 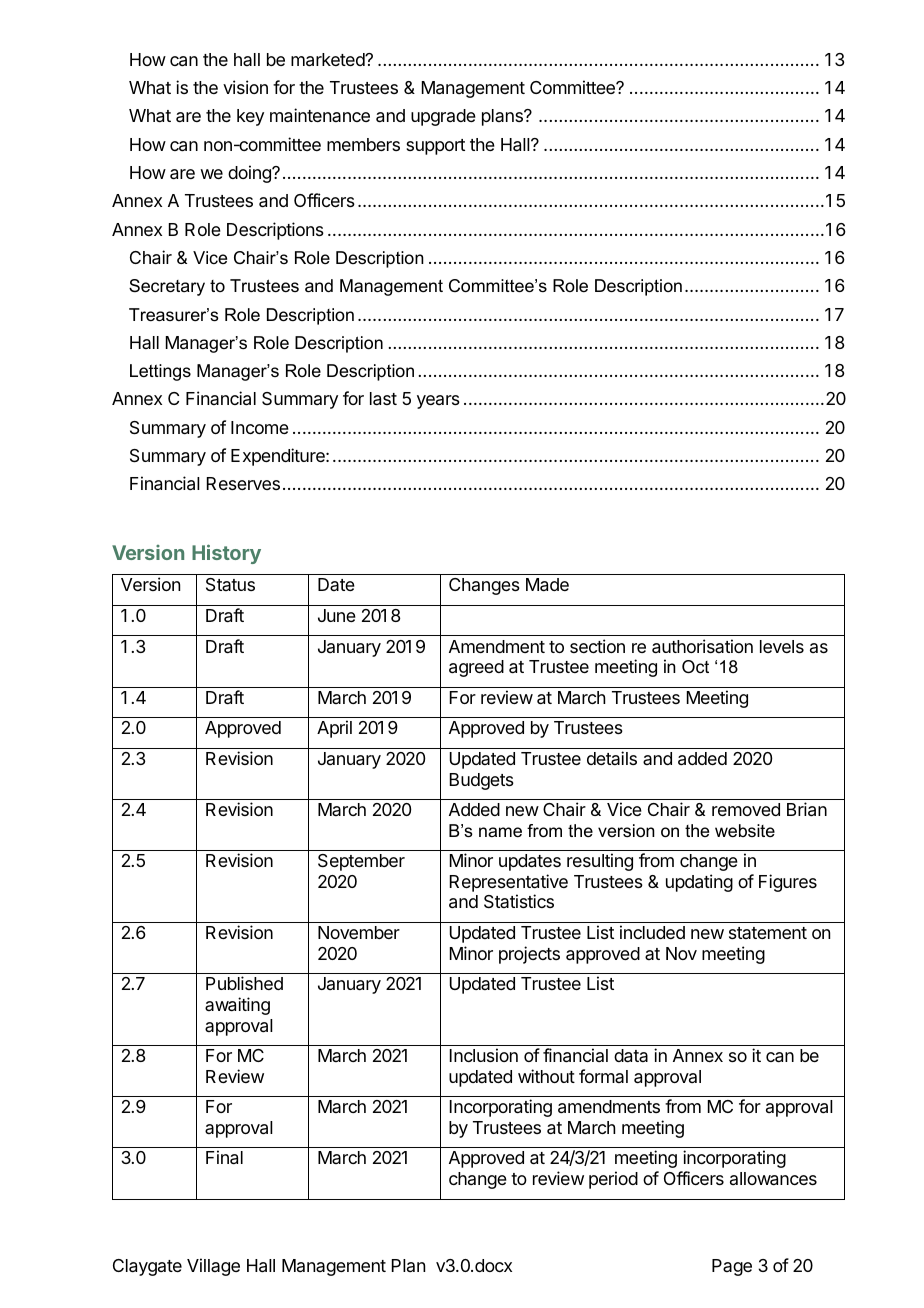 I want to click on support, so click(x=435, y=147).
